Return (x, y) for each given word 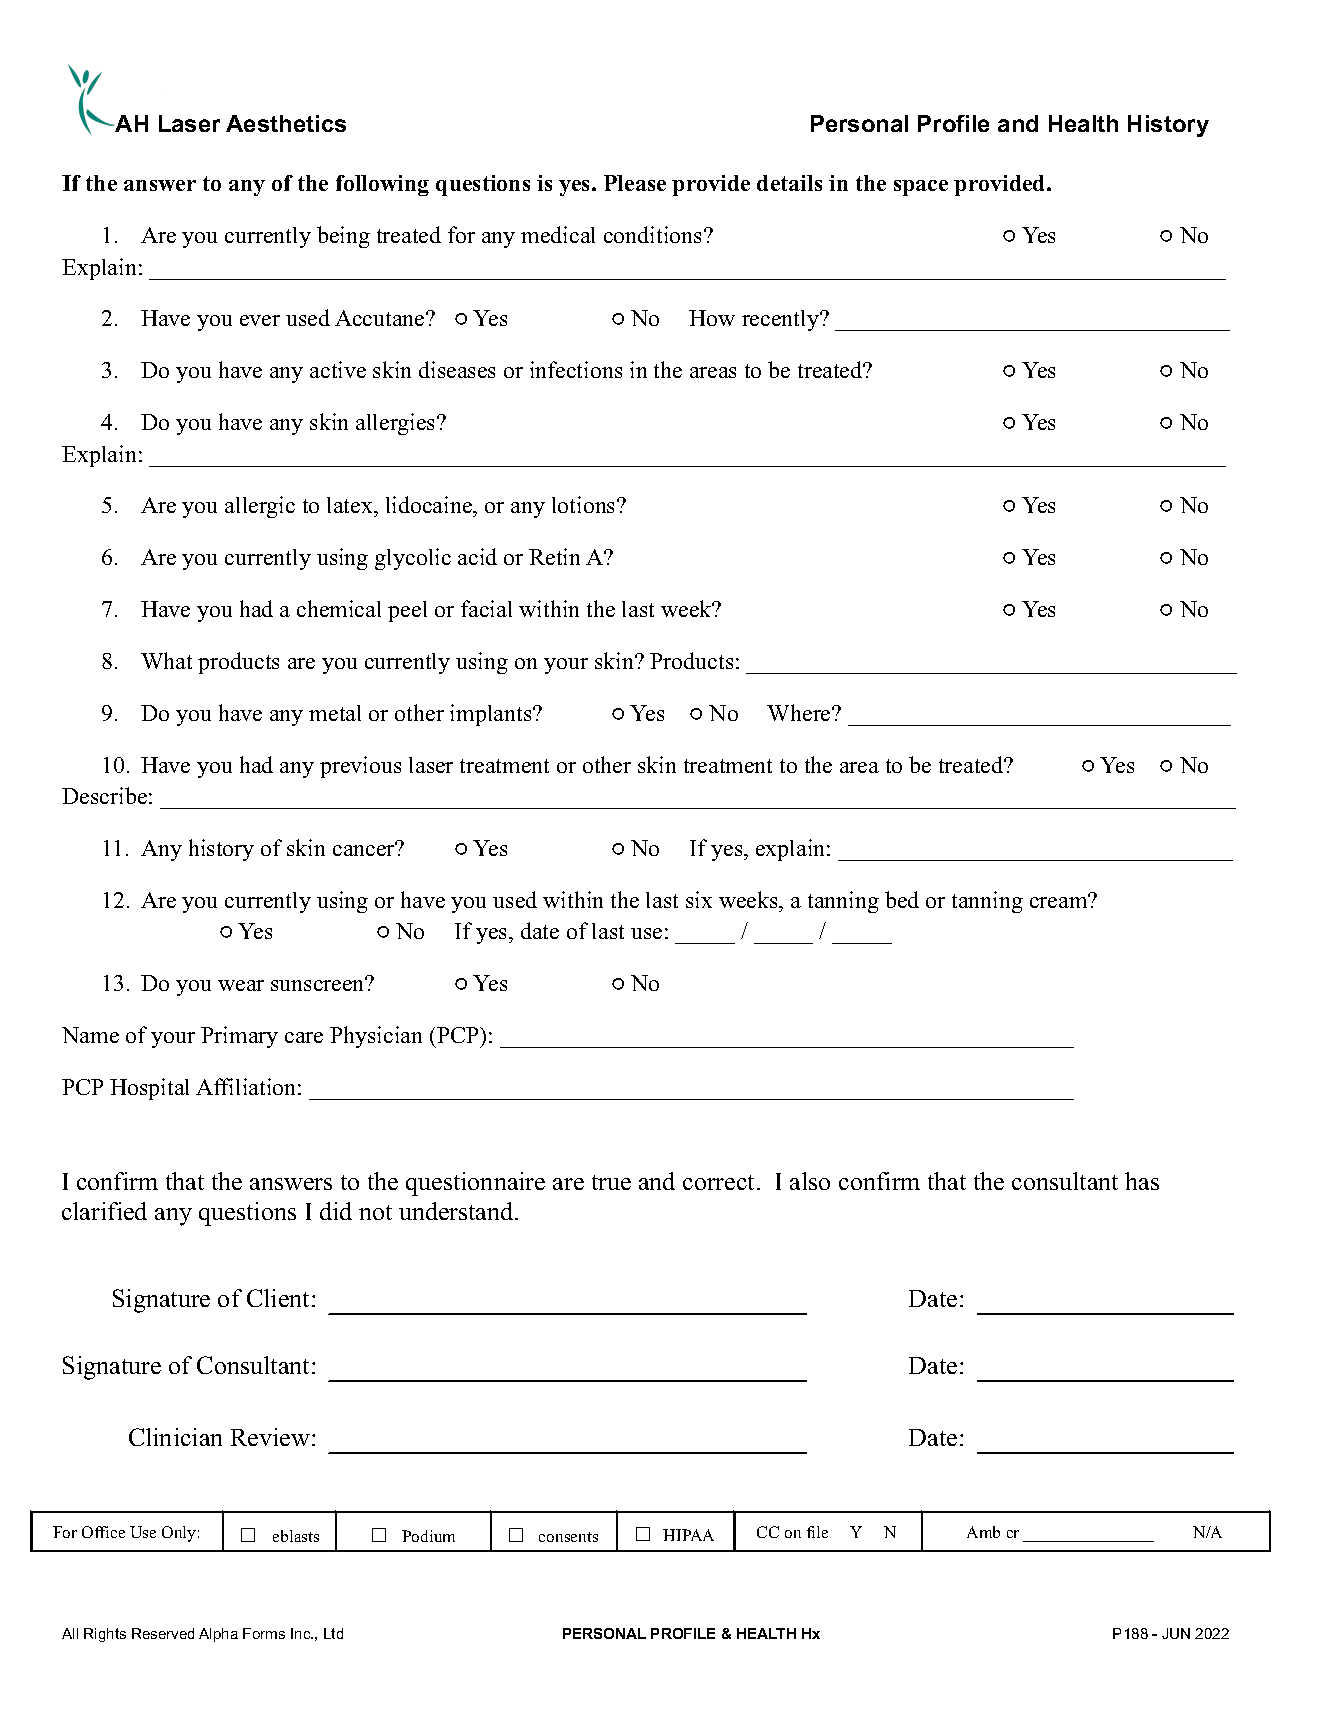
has (1142, 1181)
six (699, 899)
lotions (585, 504)
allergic (260, 507)
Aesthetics (286, 123)
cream (1060, 901)
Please (635, 183)
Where (800, 712)
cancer (365, 849)
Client (278, 1298)
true (611, 1182)
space (921, 188)
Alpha (218, 1635)
